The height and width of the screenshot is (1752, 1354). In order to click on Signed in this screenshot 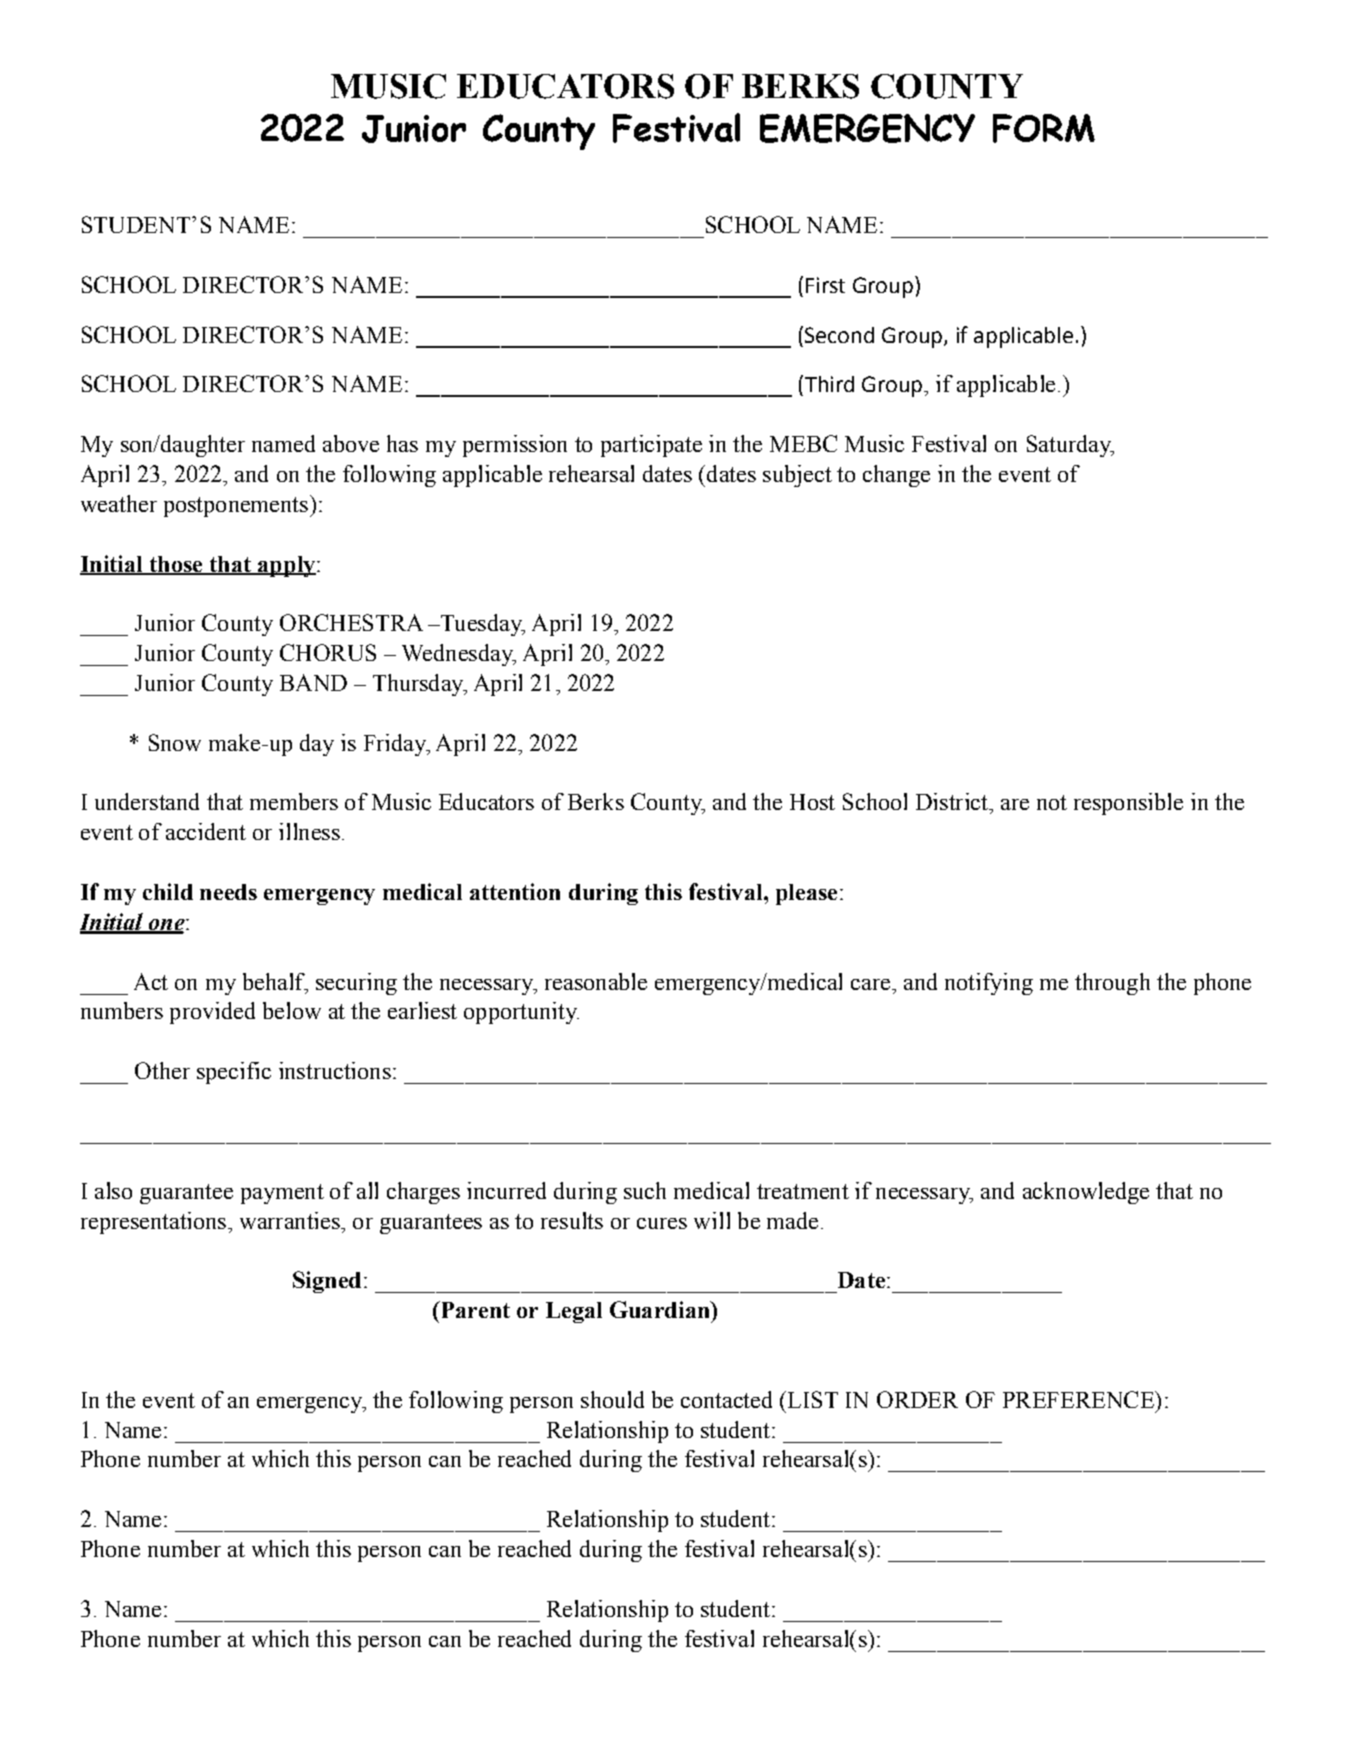, I will do `click(327, 1282)`.
